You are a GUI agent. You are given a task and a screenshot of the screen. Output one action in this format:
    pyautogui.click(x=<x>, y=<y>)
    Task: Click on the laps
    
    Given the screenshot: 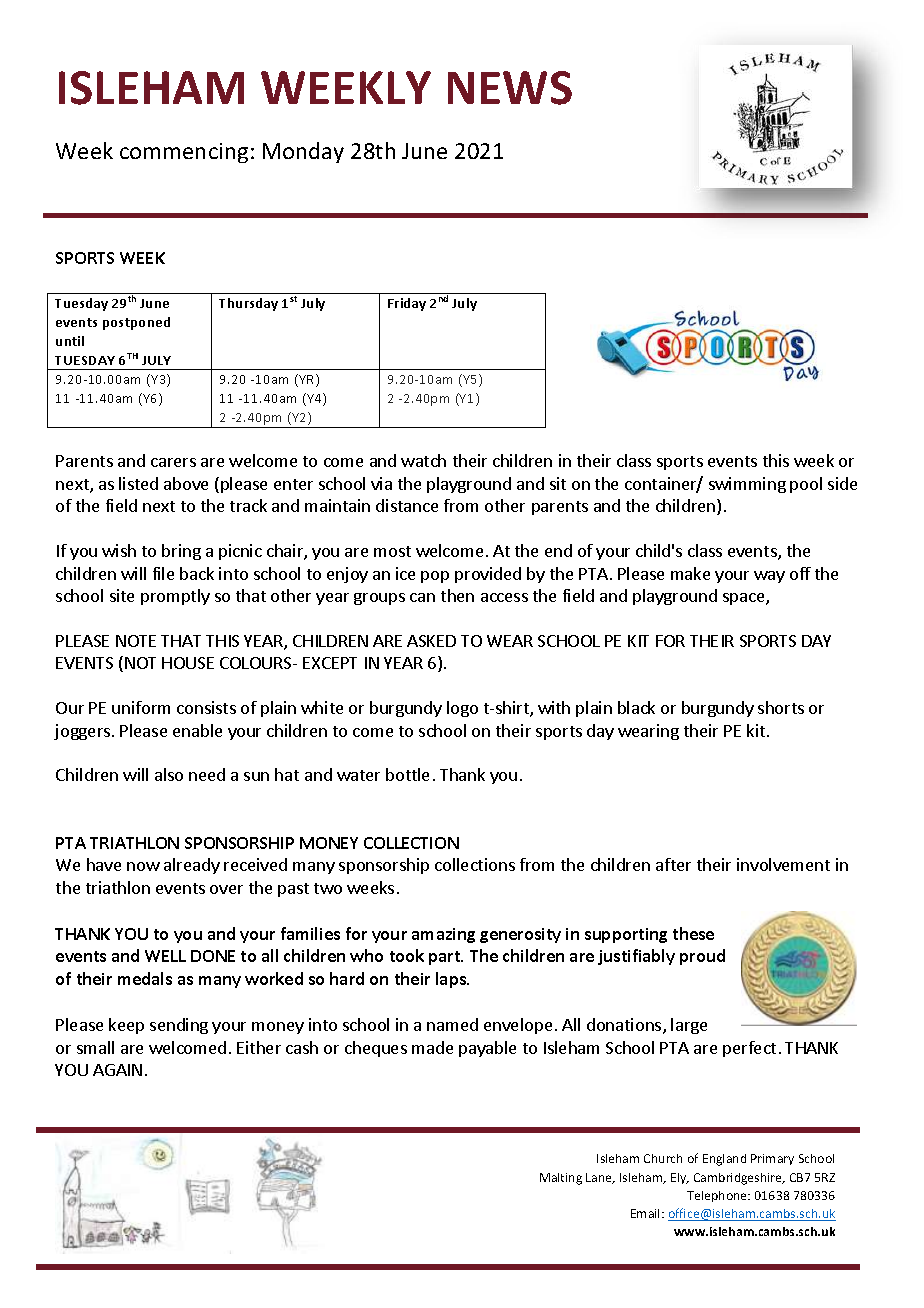 What is the action you would take?
    pyautogui.click(x=452, y=980)
